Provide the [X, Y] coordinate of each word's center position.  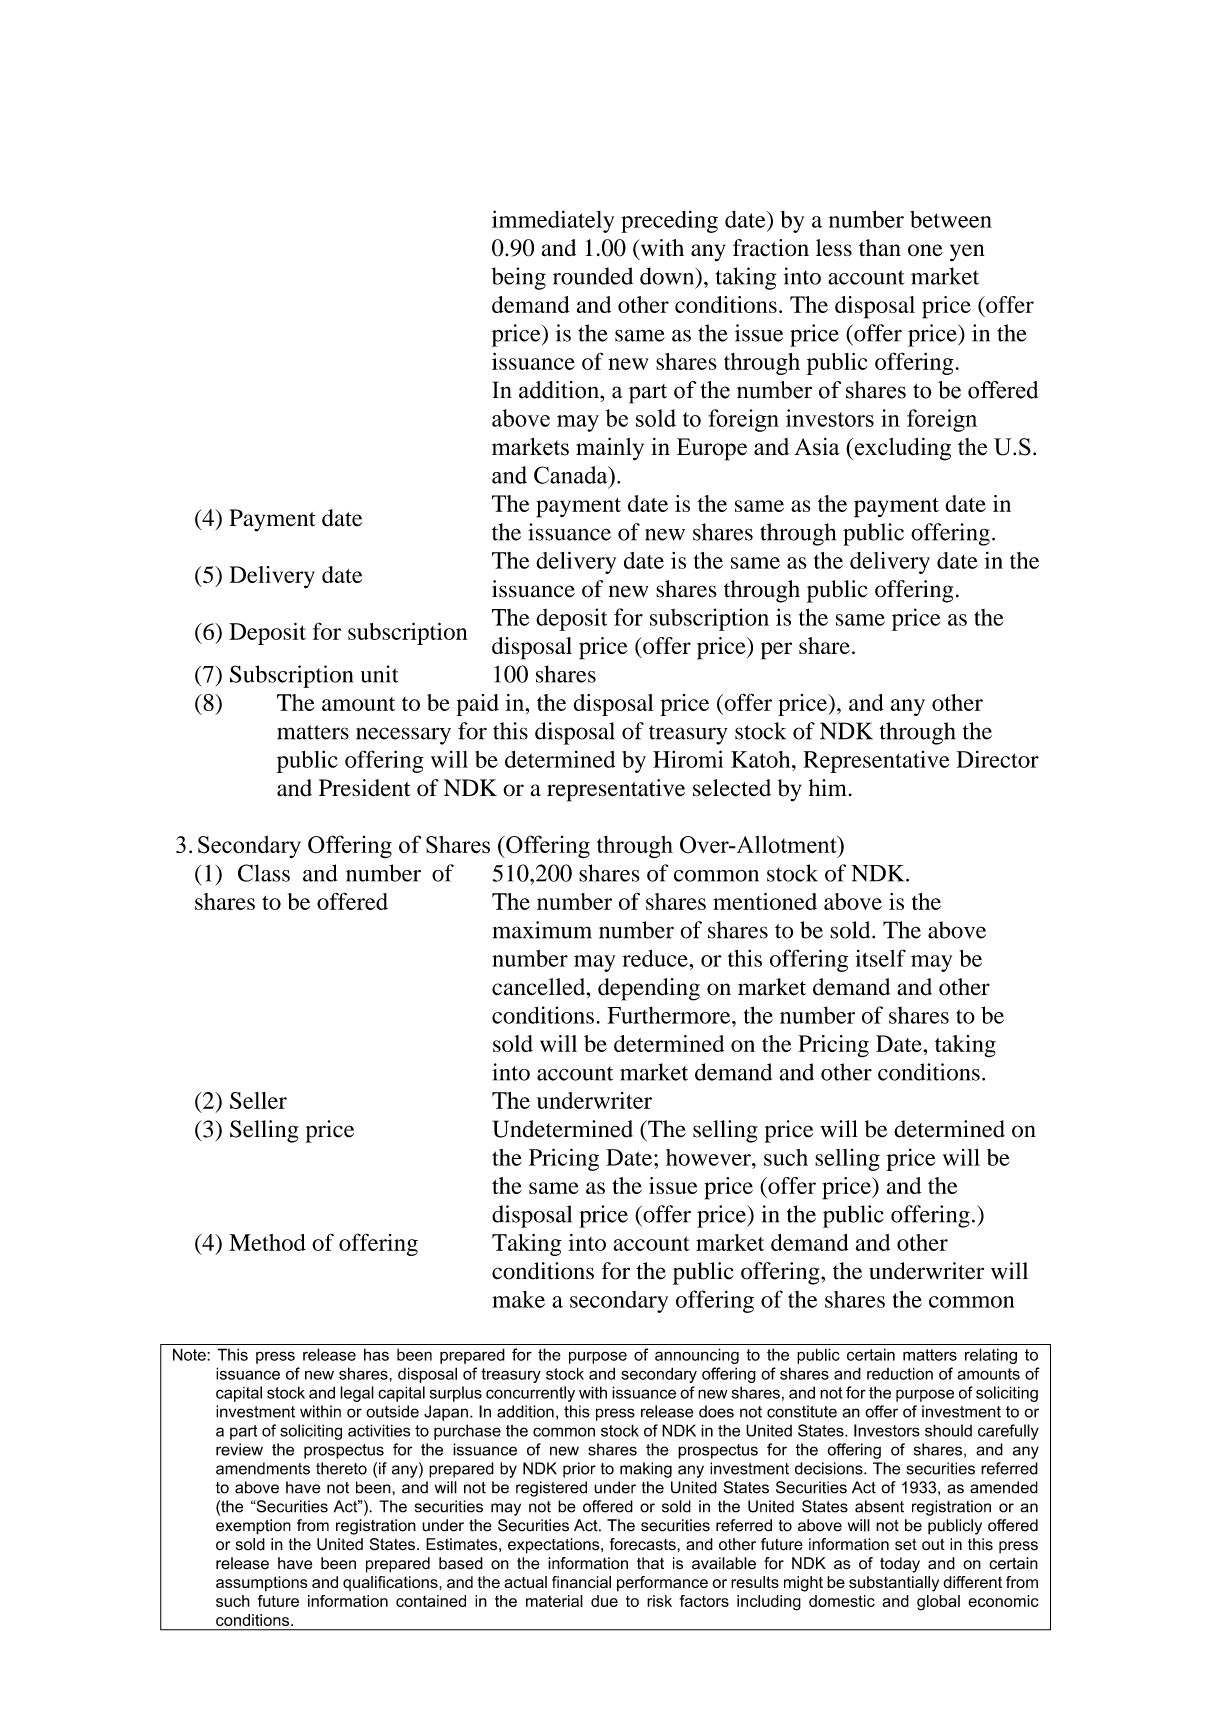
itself [881, 958]
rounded [593, 276]
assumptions [262, 1583]
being [518, 278]
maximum [542, 930]
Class [264, 873]
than [880, 248]
